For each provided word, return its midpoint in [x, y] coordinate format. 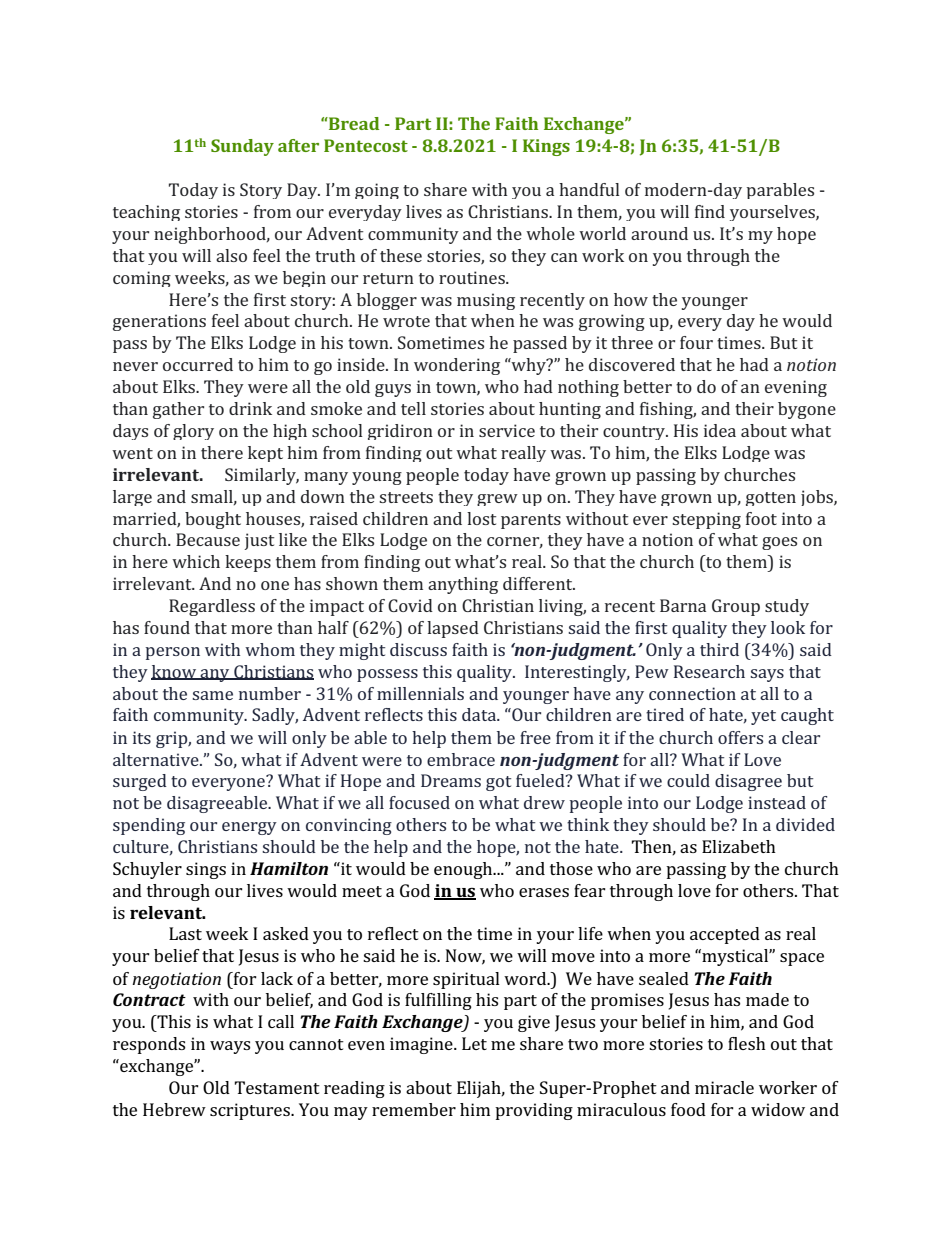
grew [497, 500]
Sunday [242, 147]
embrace [461, 759]
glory [193, 432]
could [688, 780]
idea [720, 430]
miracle [724, 1087]
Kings [546, 147]
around [659, 233]
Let [474, 1043]
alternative [157, 759]
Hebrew [174, 1109]
